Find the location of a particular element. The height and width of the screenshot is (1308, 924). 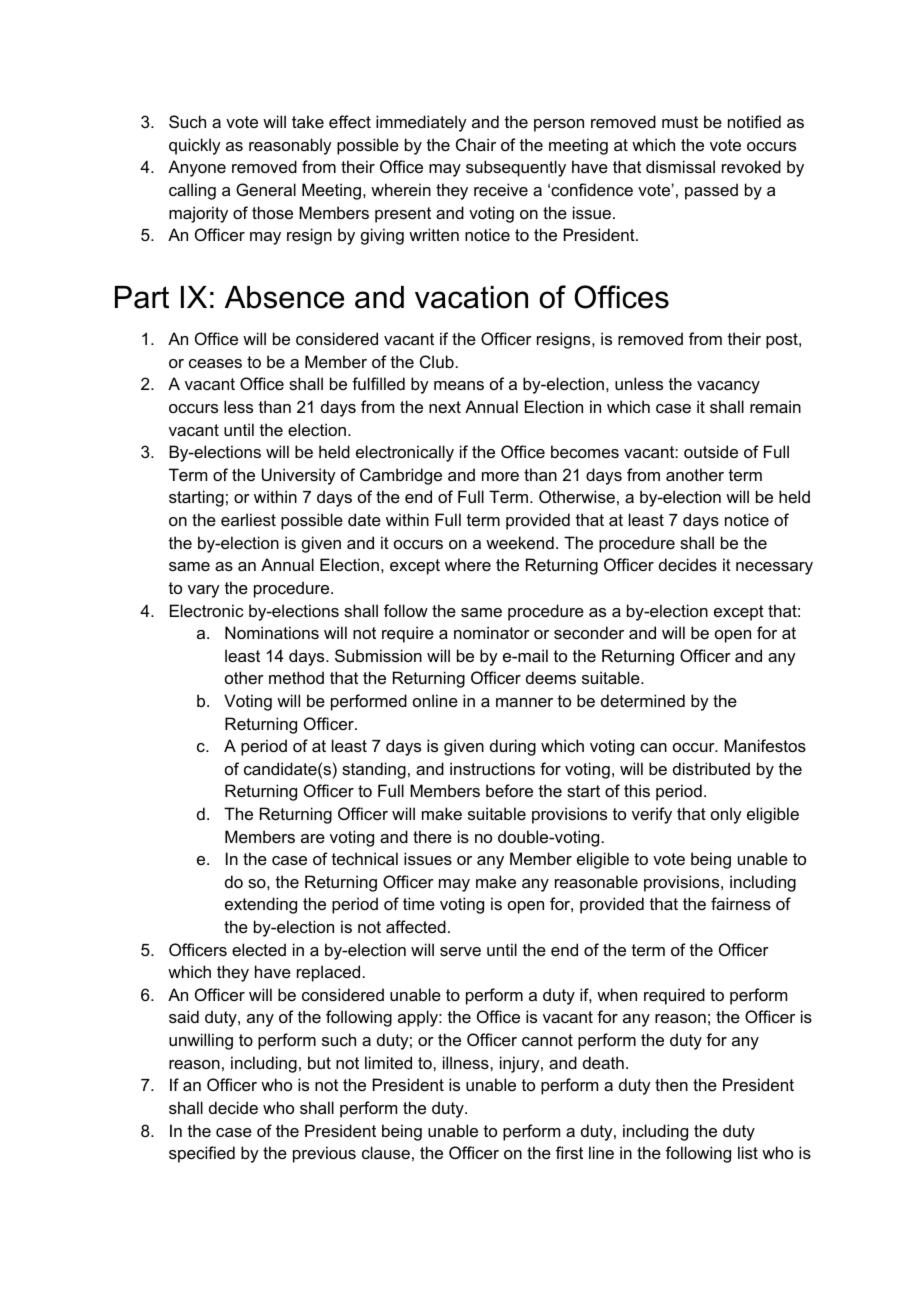

specified is located at coordinates (202, 1154).
